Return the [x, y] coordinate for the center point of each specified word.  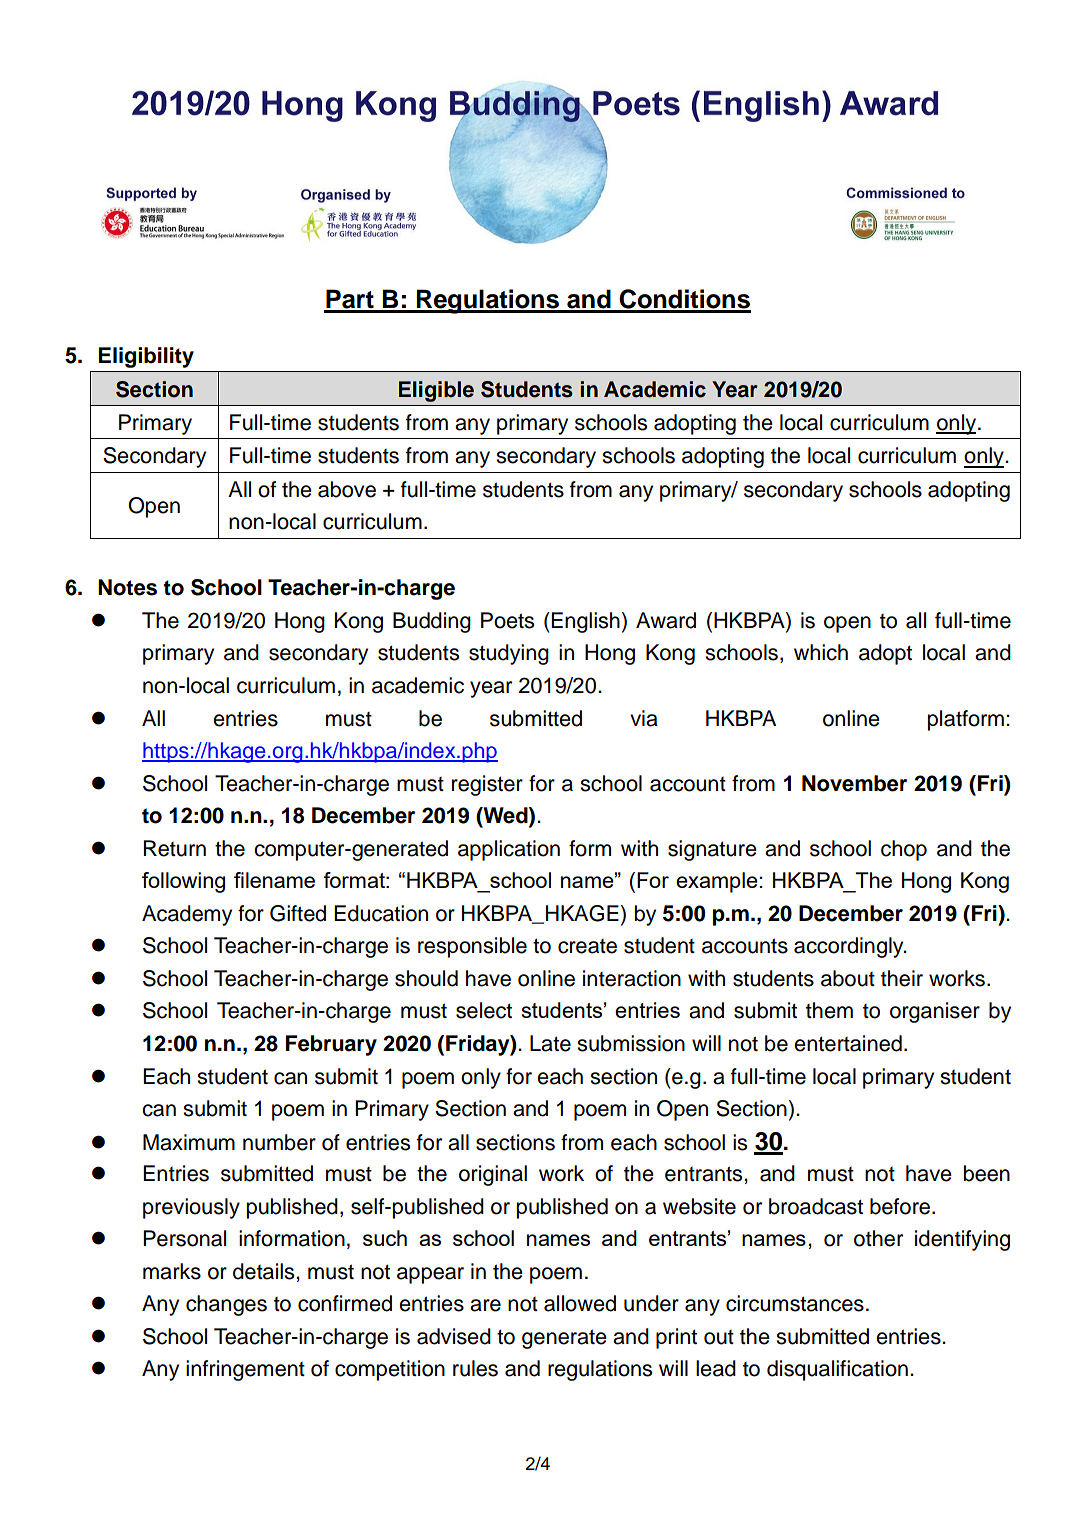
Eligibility [146, 357]
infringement [245, 1370]
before [901, 1206]
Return [174, 848]
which [821, 652]
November [854, 783]
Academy [187, 915]
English [585, 622]
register [487, 785]
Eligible [436, 391]
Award [666, 620]
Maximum [189, 1142]
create [587, 946]
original [493, 1175]
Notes [127, 587]
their [902, 978]
